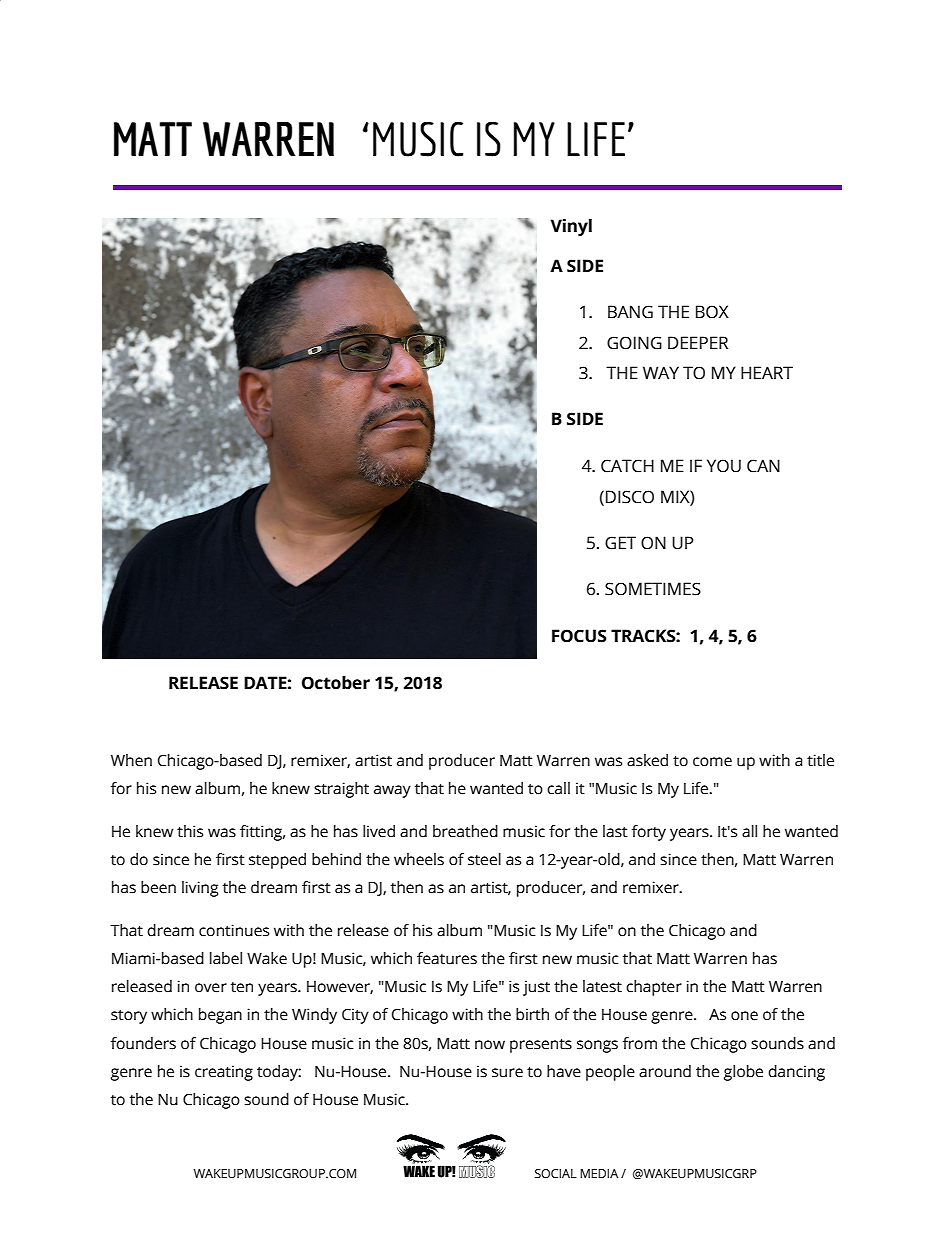 This image has width=952, height=1233. Describe the element at coordinates (234, 930) in the image. I see `continues` at that location.
